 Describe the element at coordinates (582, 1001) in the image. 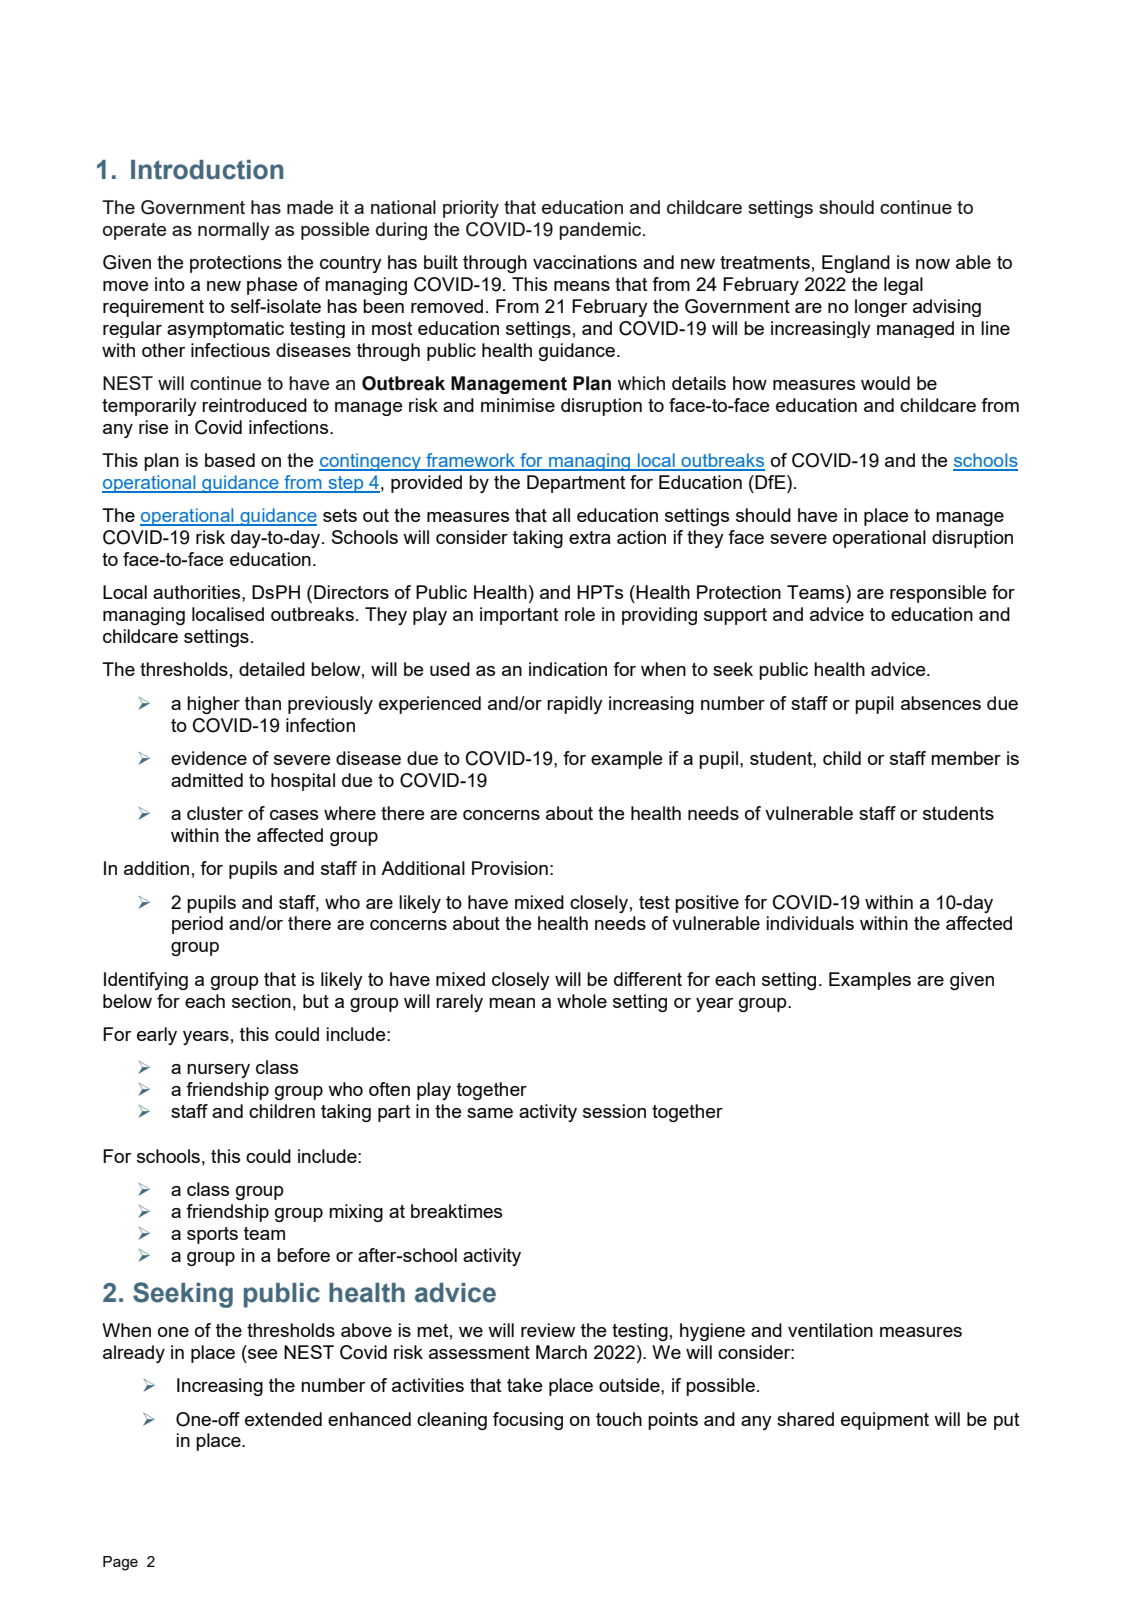

I see `whole` at that location.
